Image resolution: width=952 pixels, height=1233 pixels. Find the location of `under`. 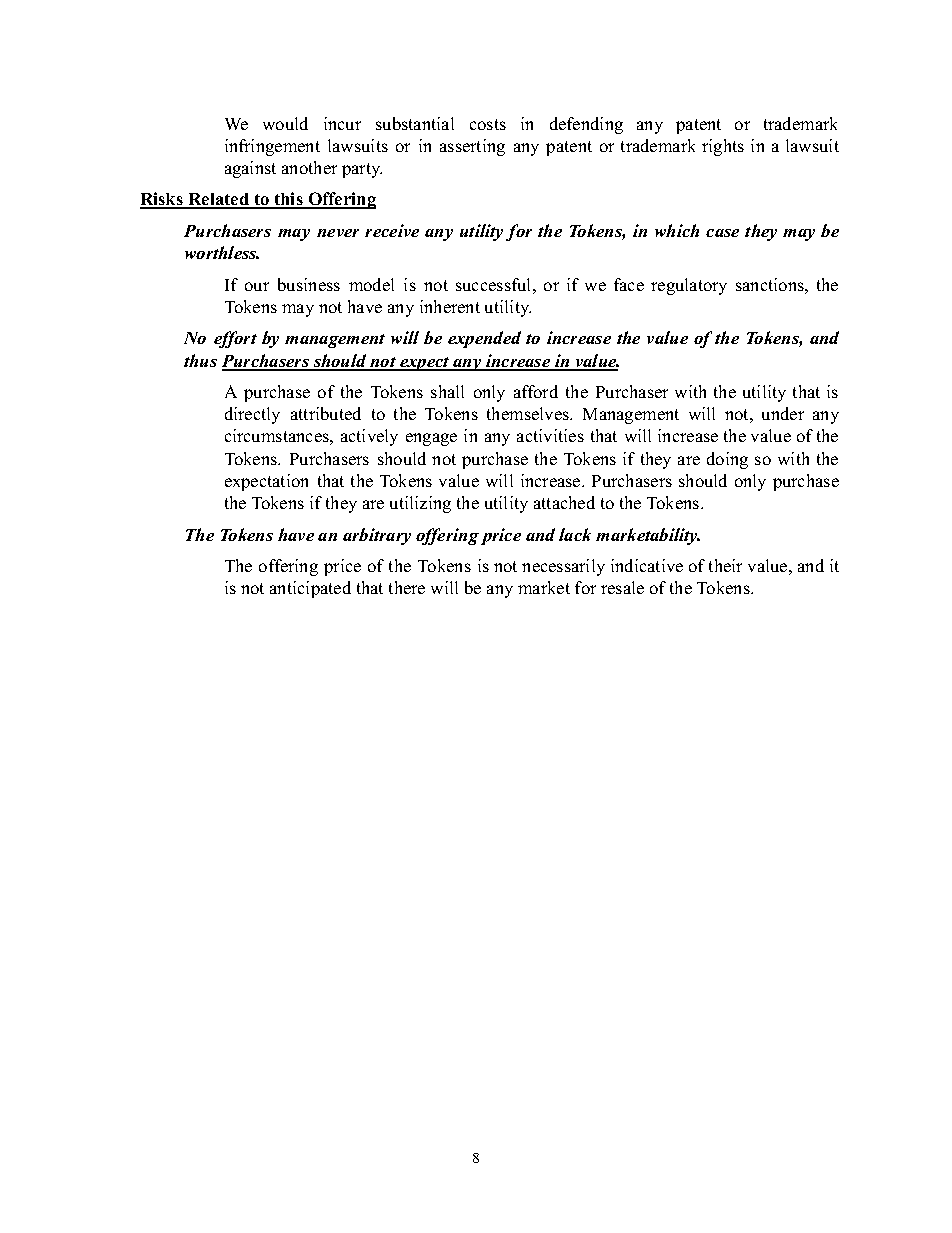

under is located at coordinates (783, 413).
